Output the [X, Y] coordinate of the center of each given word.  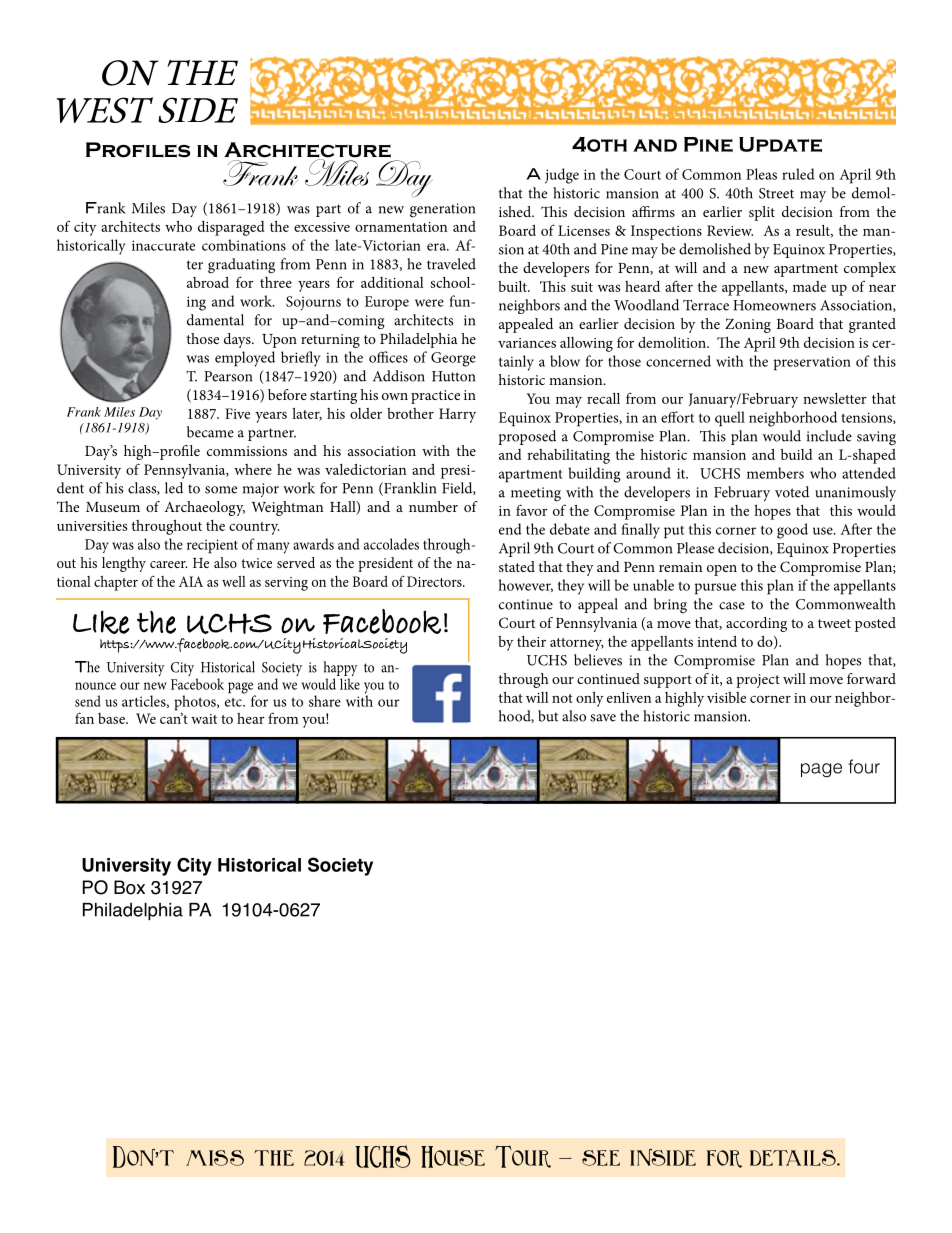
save [603, 718]
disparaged [231, 228]
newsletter [835, 398]
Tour [523, 1157]
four [864, 766]
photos [196, 703]
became [210, 432]
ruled [798, 174]
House [453, 1157]
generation [442, 210]
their [531, 641]
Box [129, 887]
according [756, 624]
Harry [457, 415]
